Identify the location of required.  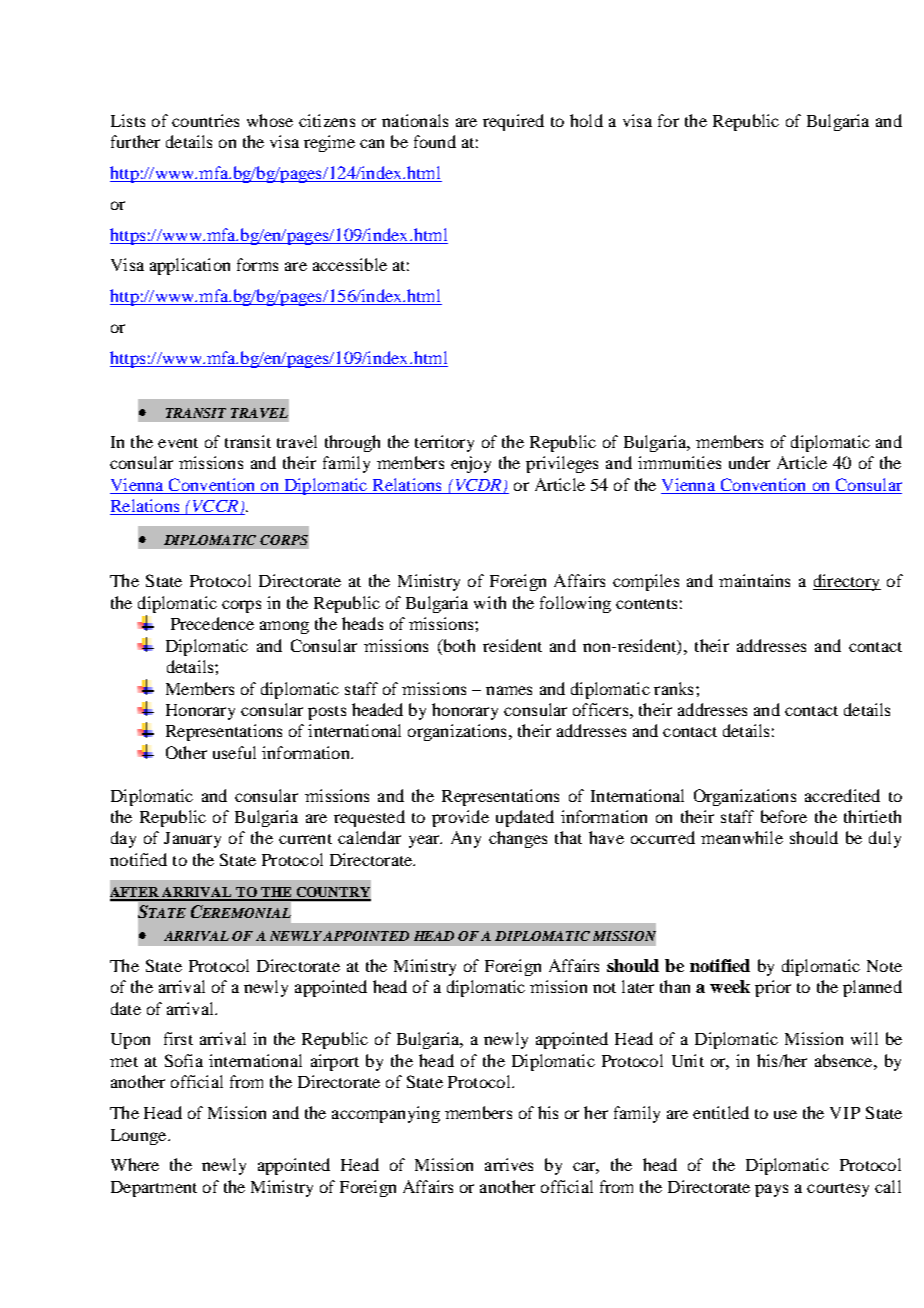
(513, 122).
